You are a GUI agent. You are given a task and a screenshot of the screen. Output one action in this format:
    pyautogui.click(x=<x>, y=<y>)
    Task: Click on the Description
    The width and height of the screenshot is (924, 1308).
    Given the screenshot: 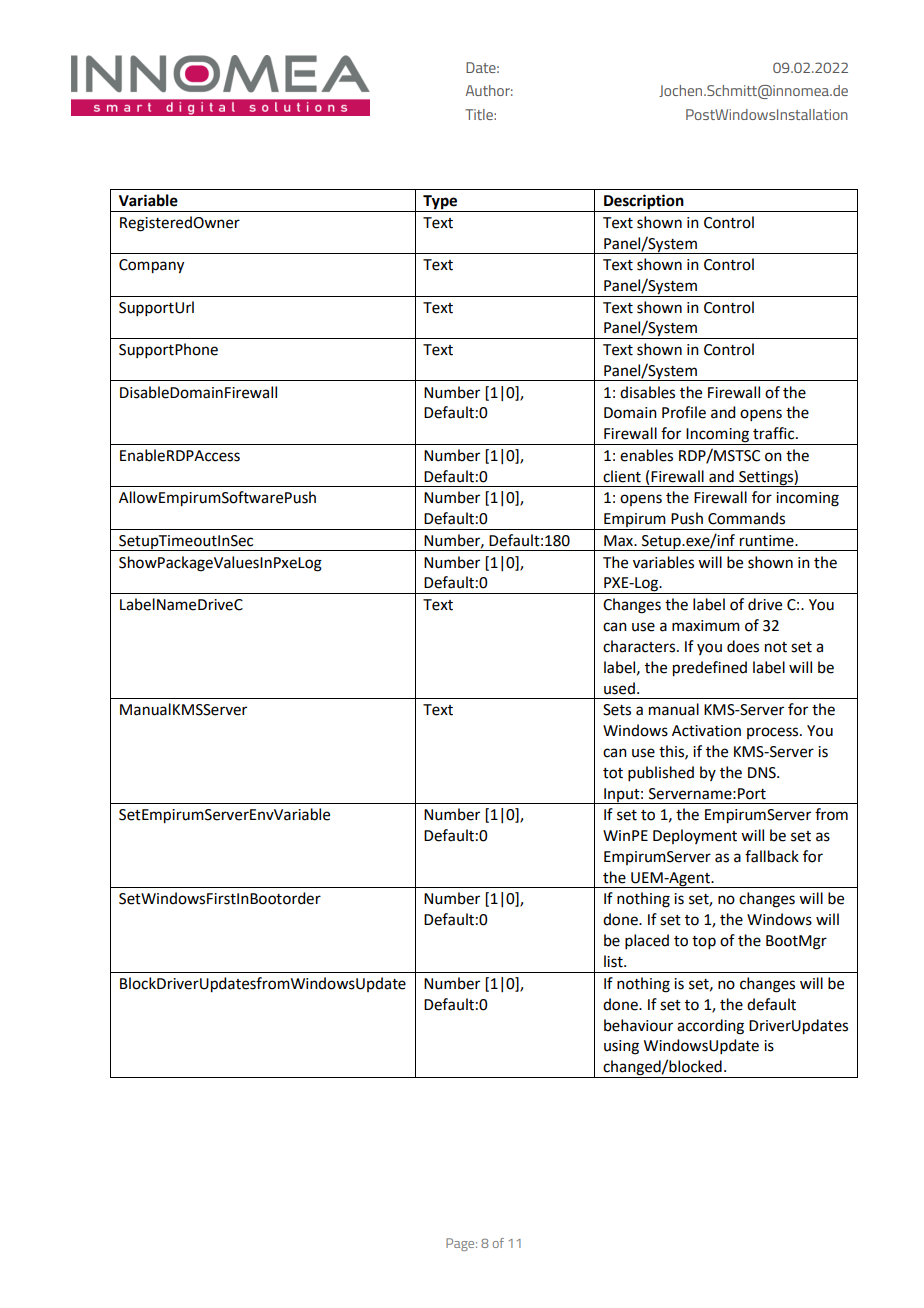 What is the action you would take?
    pyautogui.click(x=644, y=203)
